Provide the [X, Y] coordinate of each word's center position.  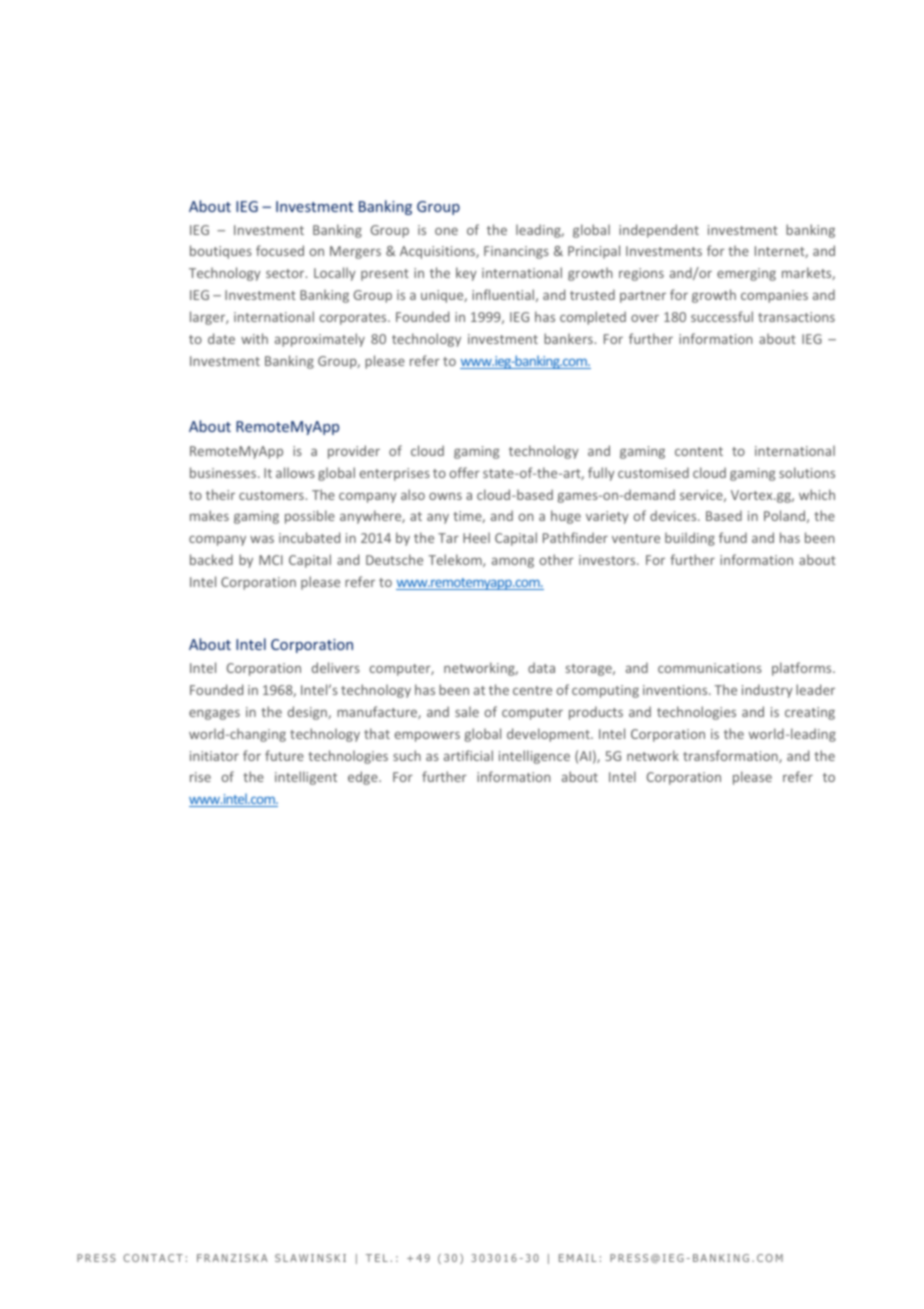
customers [271, 495]
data [541, 667]
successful [722, 316]
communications [710, 668]
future [284, 755]
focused [280, 250]
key [466, 274]
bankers [568, 338]
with [254, 338]
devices [674, 515]
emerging [746, 274]
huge [566, 517]
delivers [336, 667]
